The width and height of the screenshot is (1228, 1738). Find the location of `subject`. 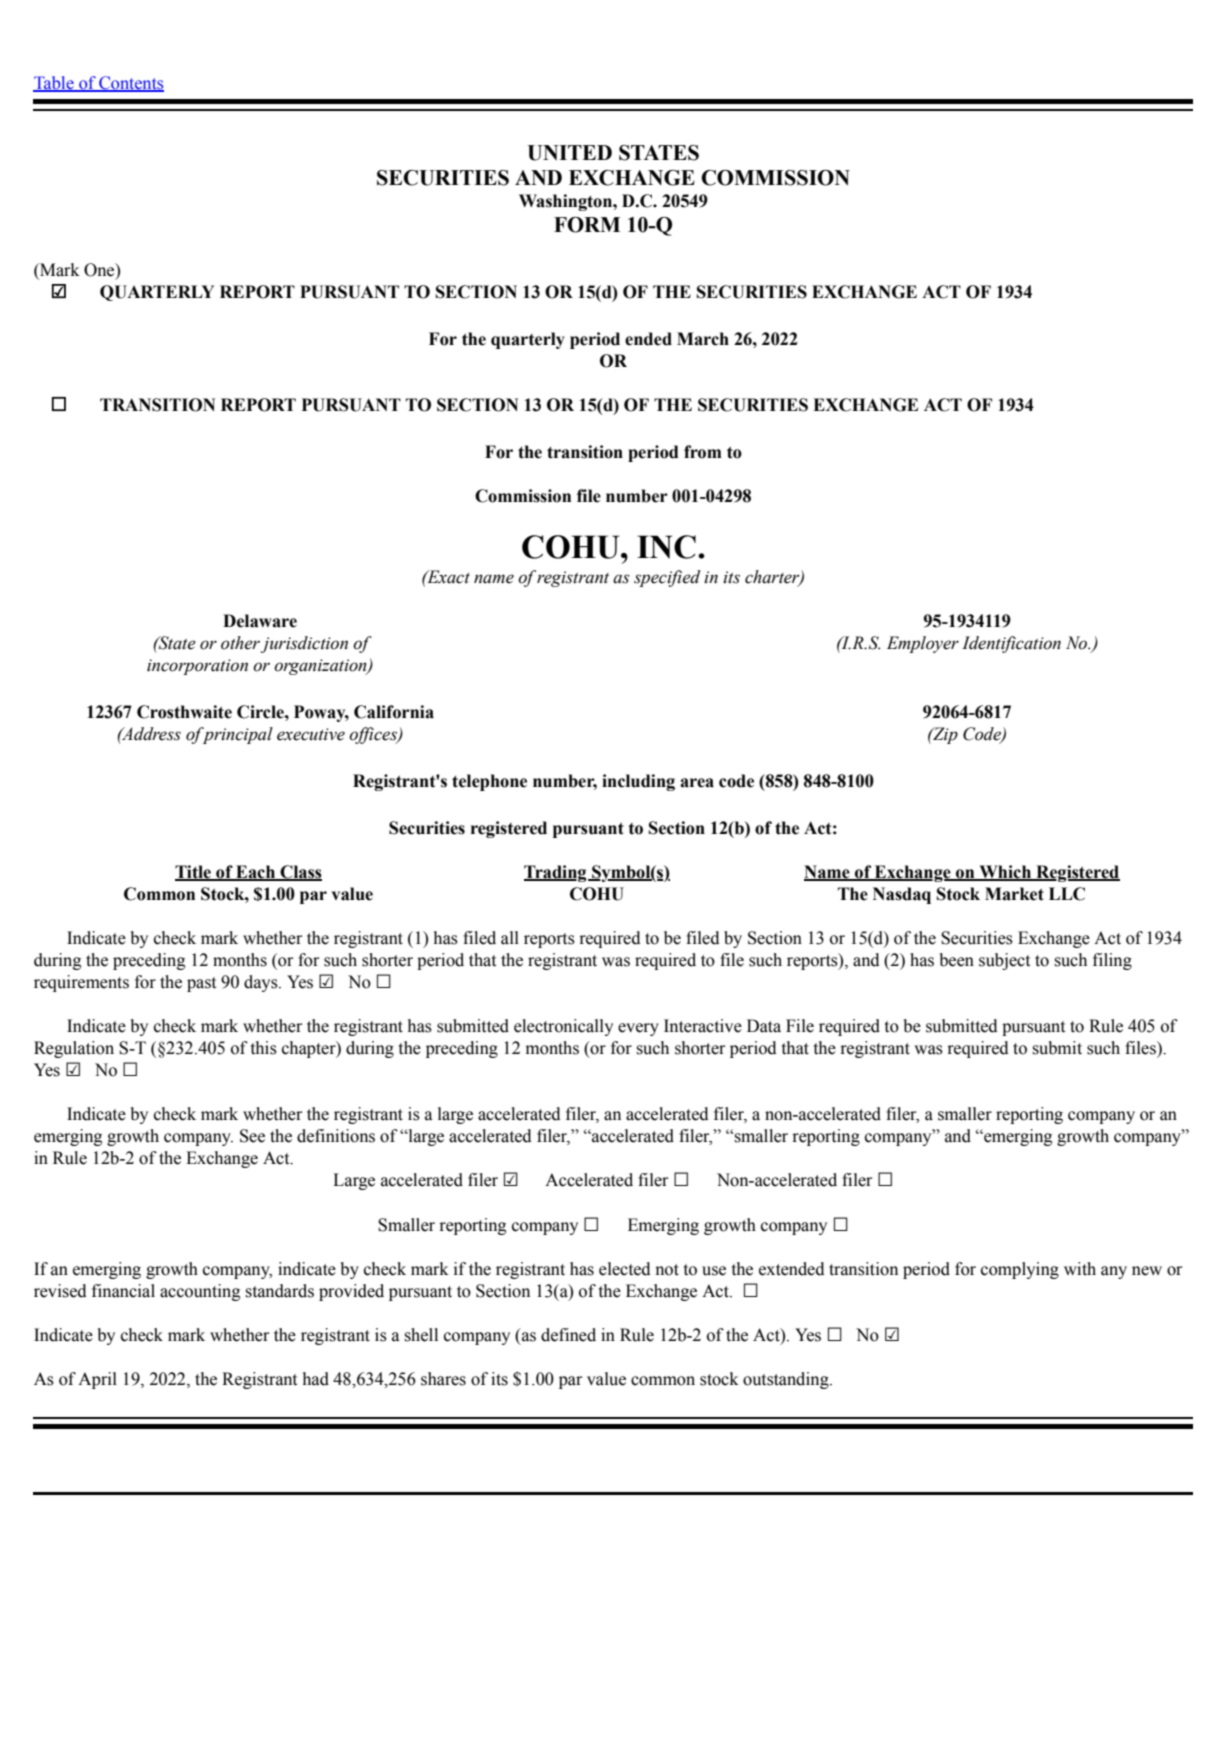

subject is located at coordinates (1004, 961).
